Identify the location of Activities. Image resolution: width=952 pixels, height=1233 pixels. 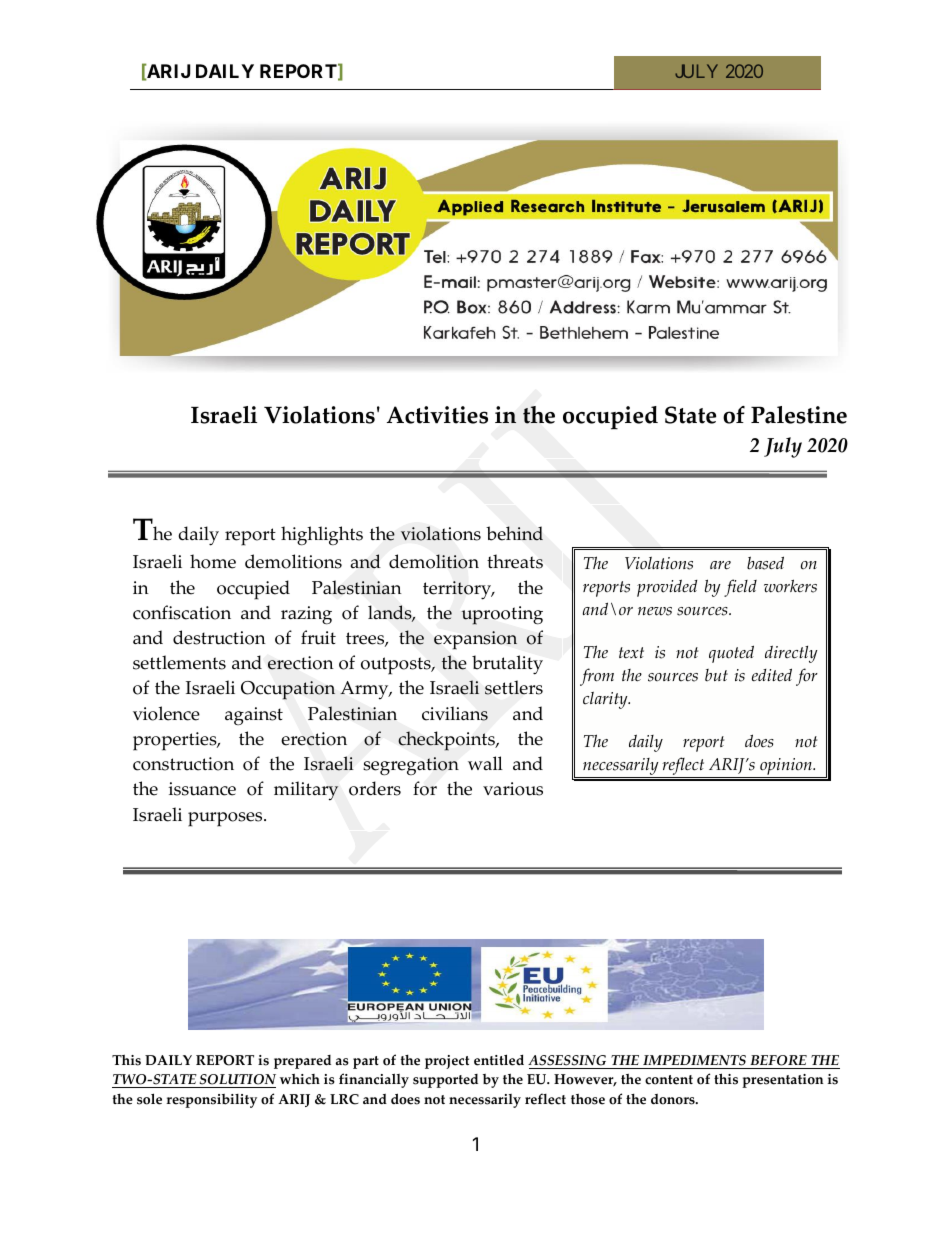
(437, 415).
